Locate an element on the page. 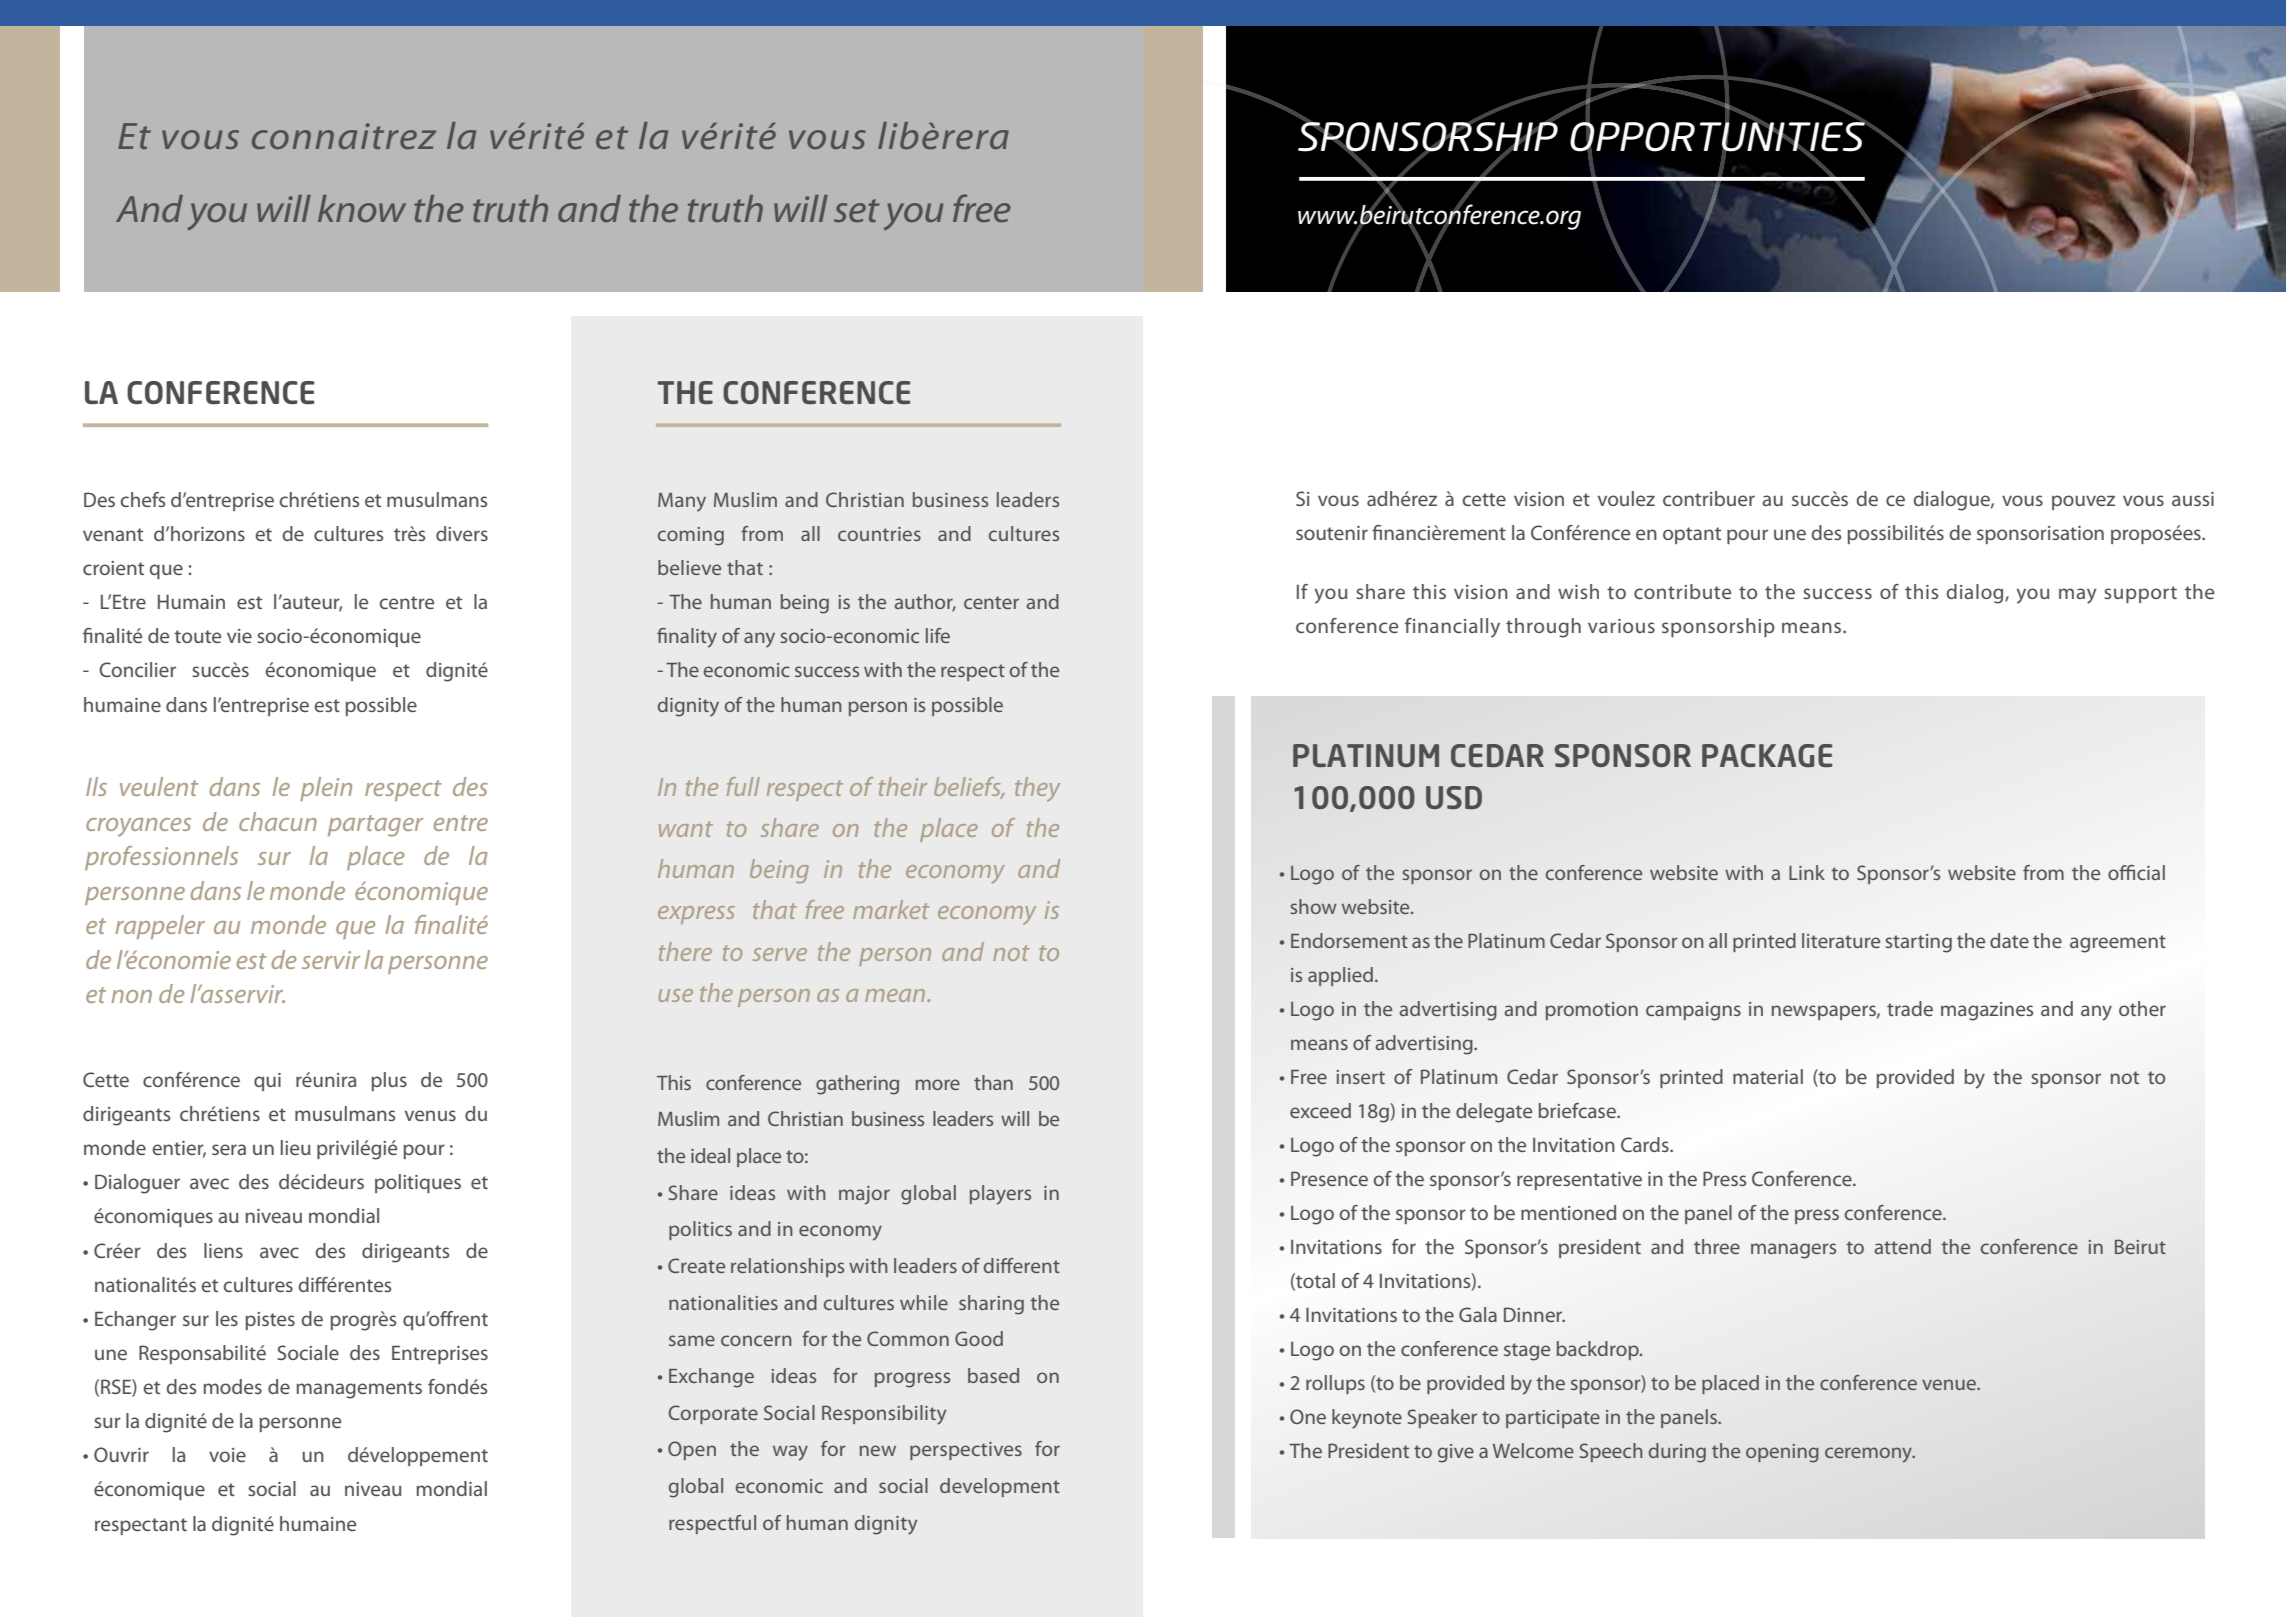 This page has height=1617, width=2286. lieu is located at coordinates (295, 1147).
